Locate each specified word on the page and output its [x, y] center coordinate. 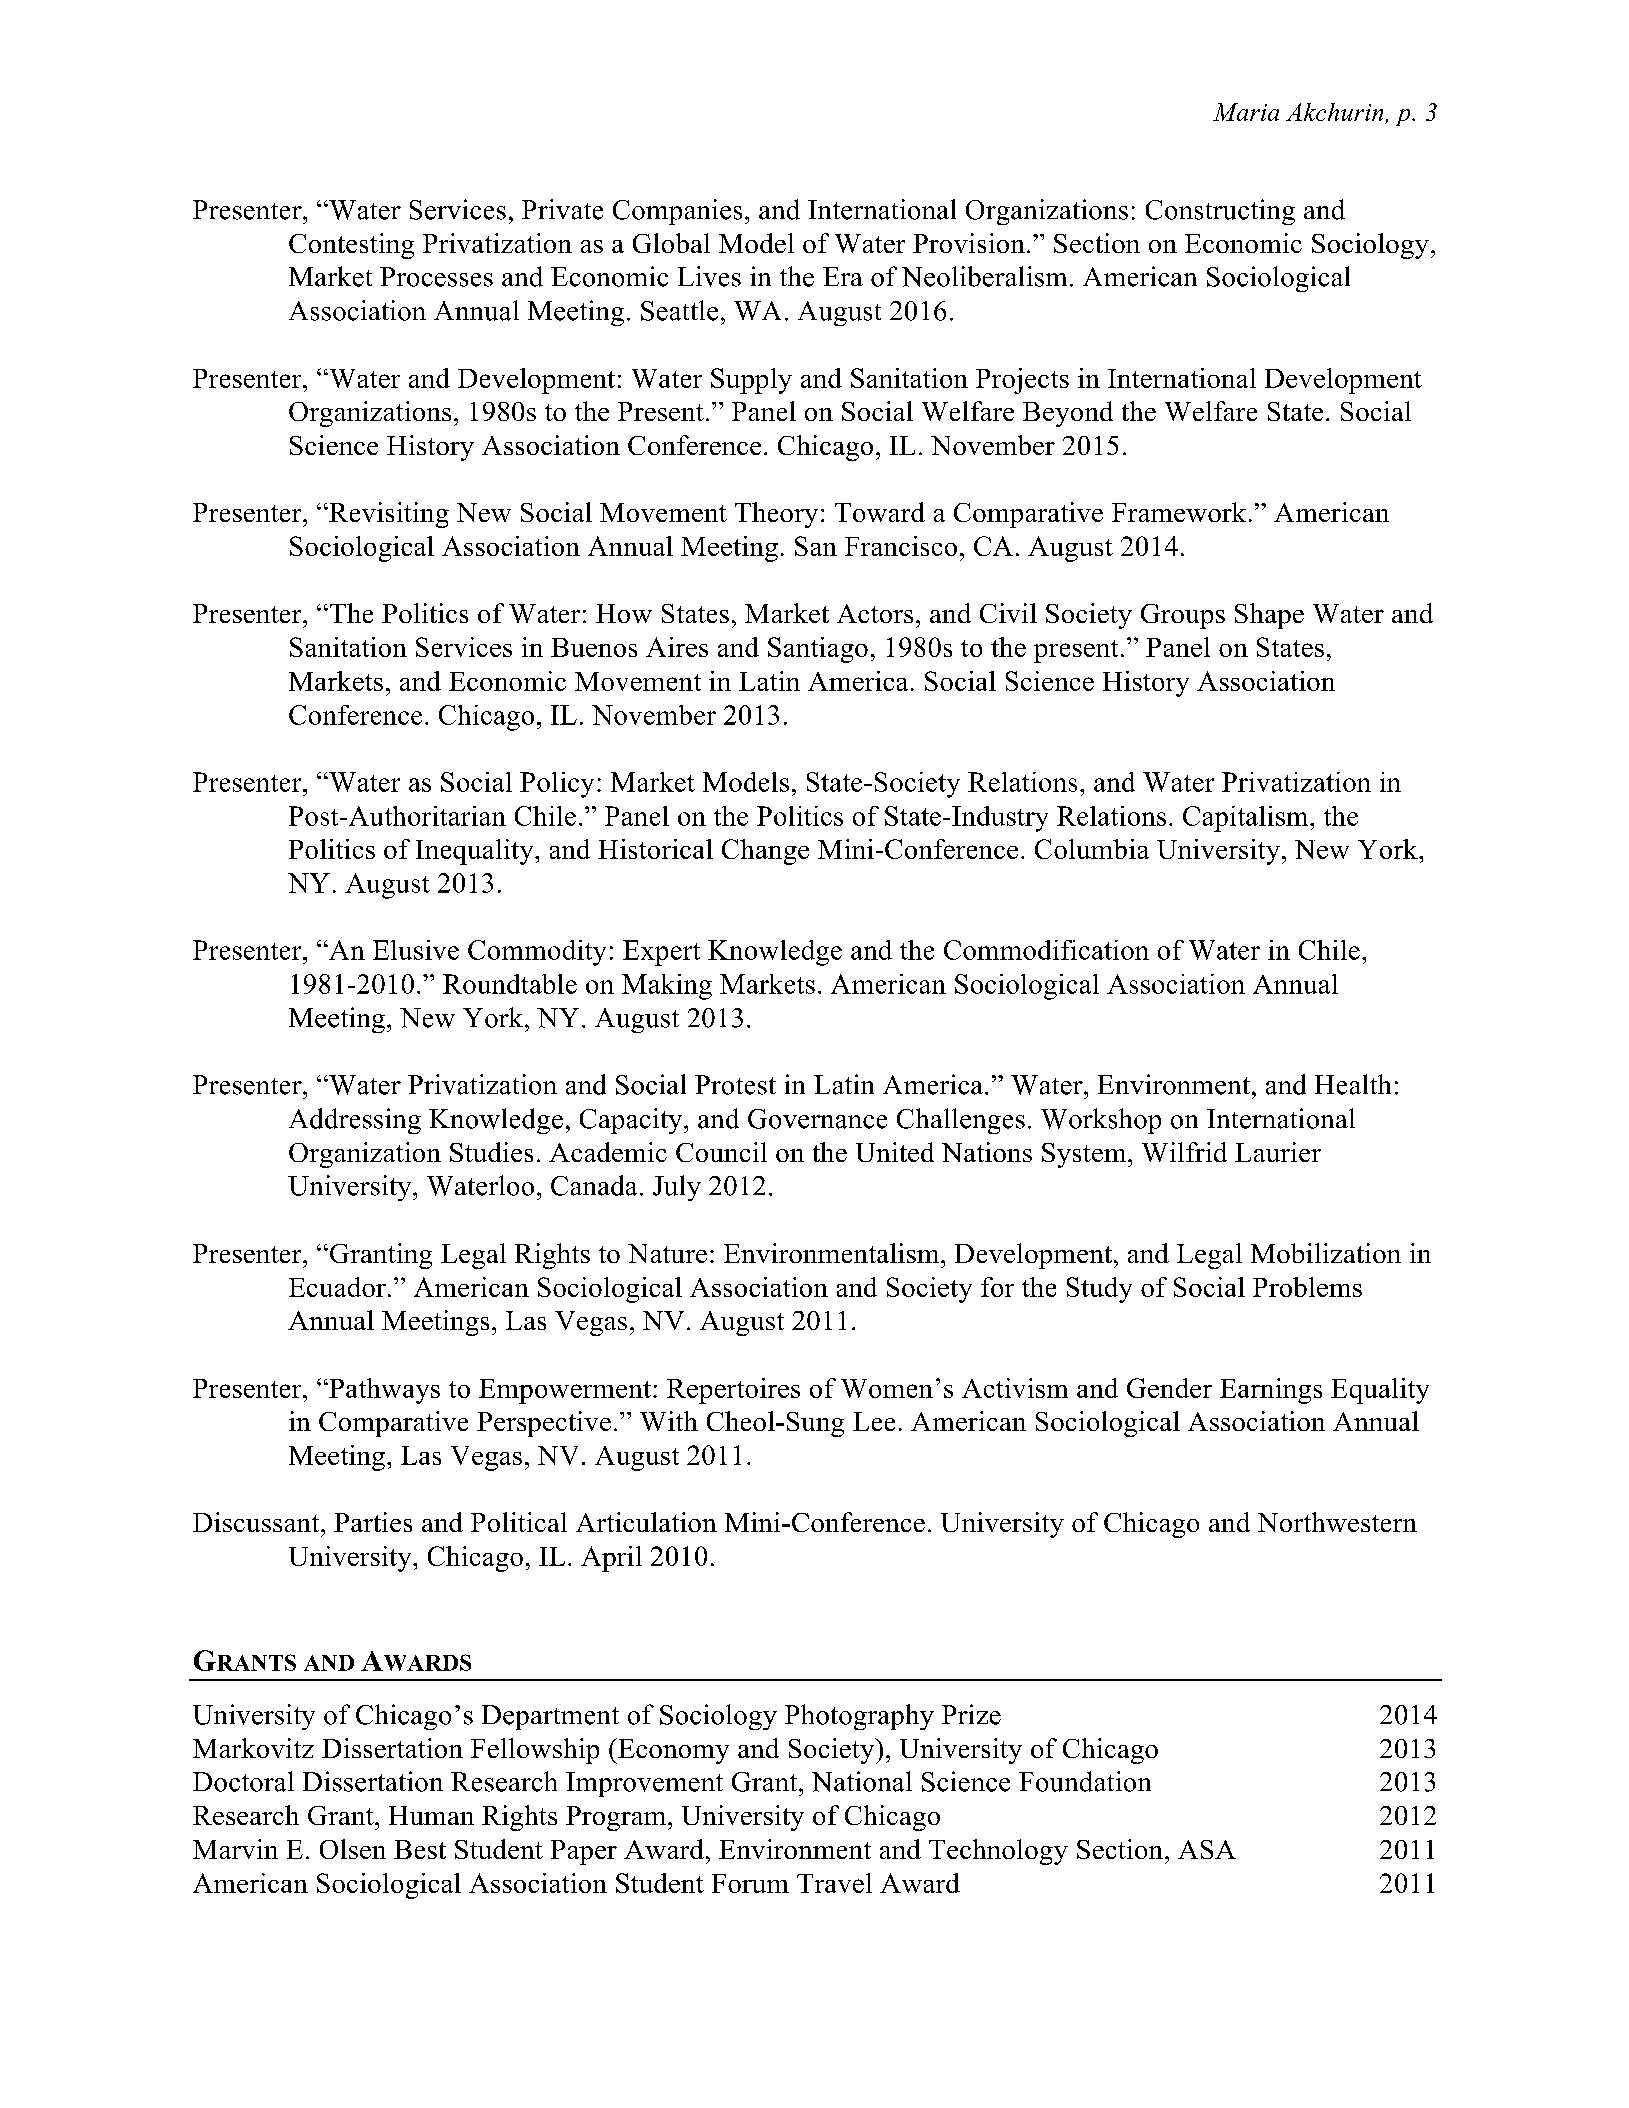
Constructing [1220, 212]
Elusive [416, 950]
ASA [1207, 1849]
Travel [834, 1883]
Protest [735, 1085]
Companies [677, 212]
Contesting [351, 246]
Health [1353, 1084]
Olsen [353, 1849]
